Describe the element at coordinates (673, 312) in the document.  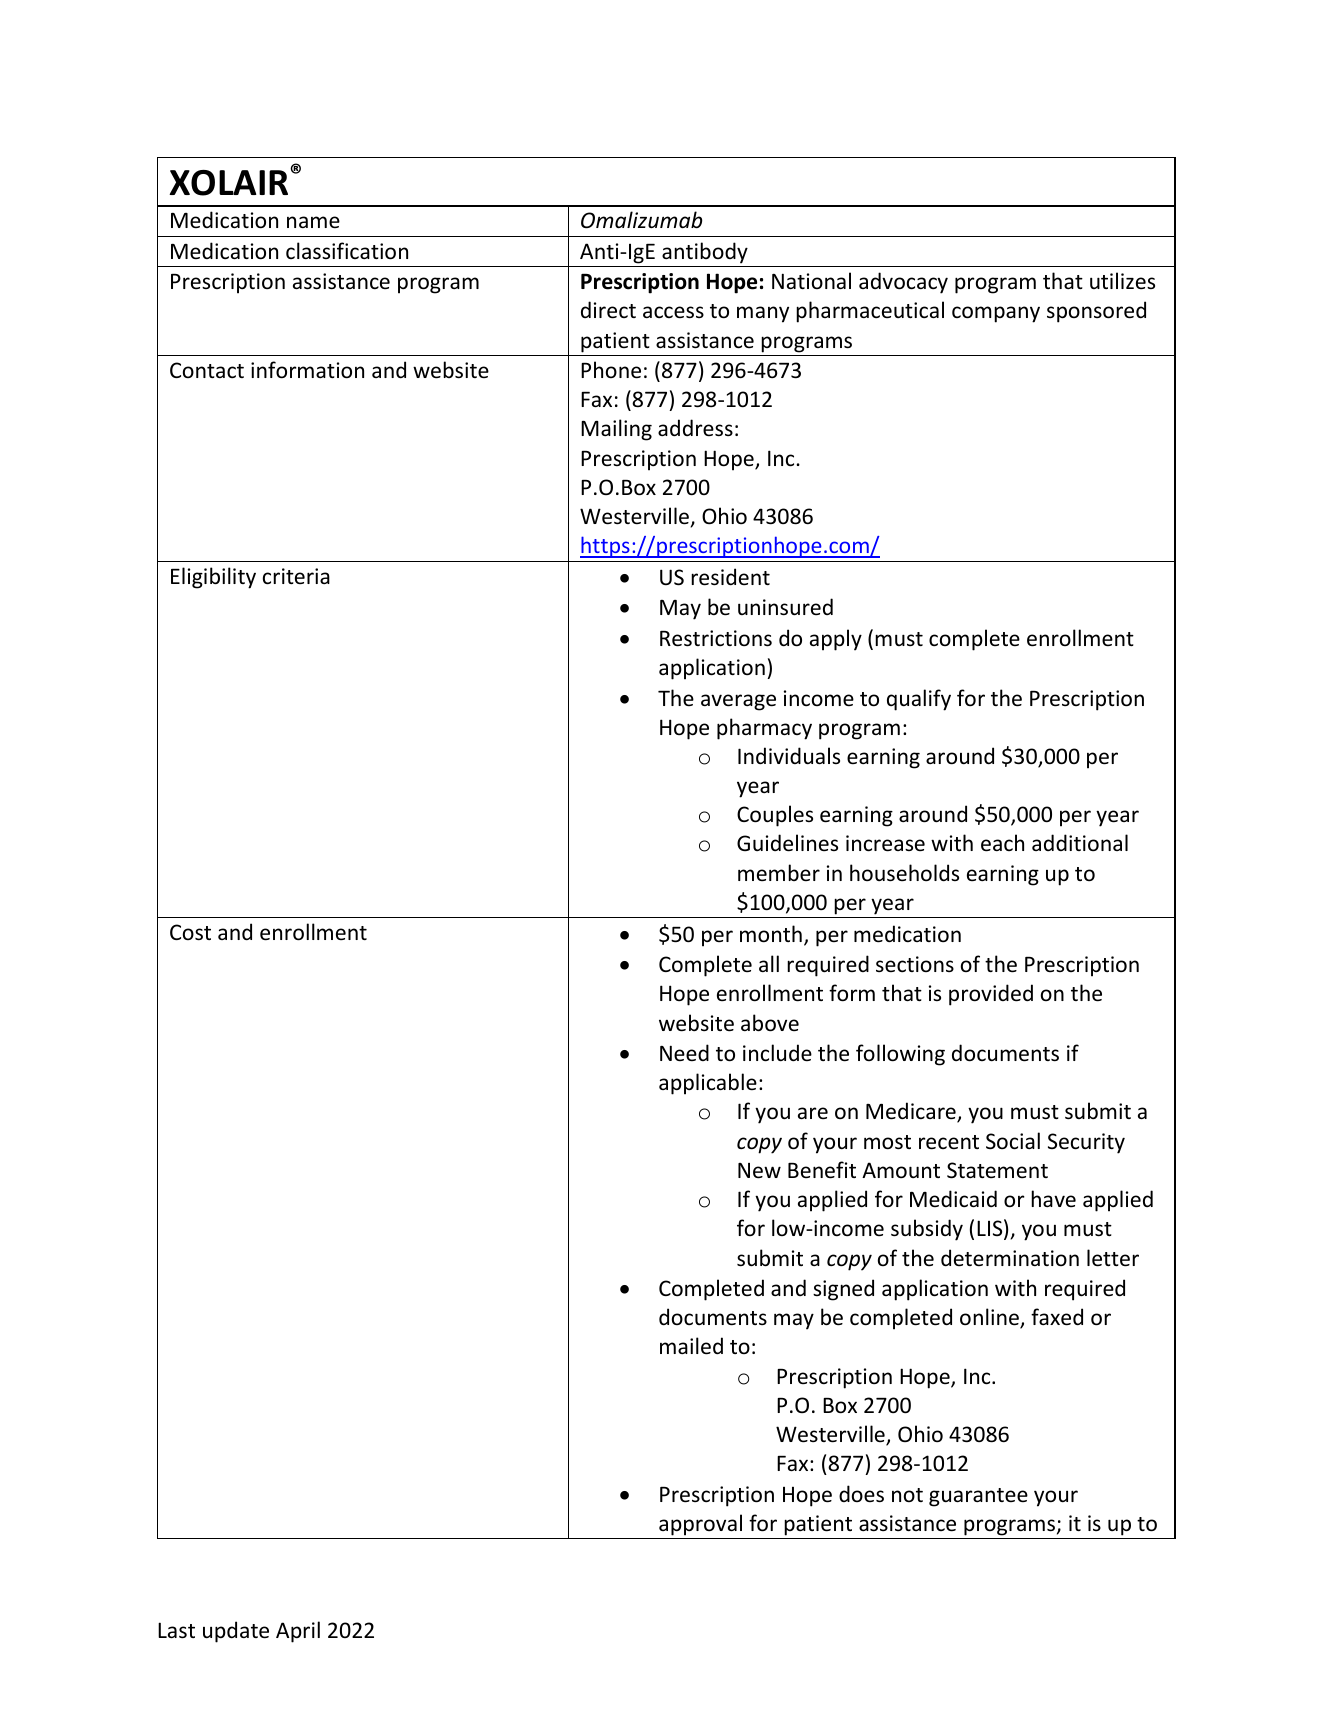
I see `access` at that location.
